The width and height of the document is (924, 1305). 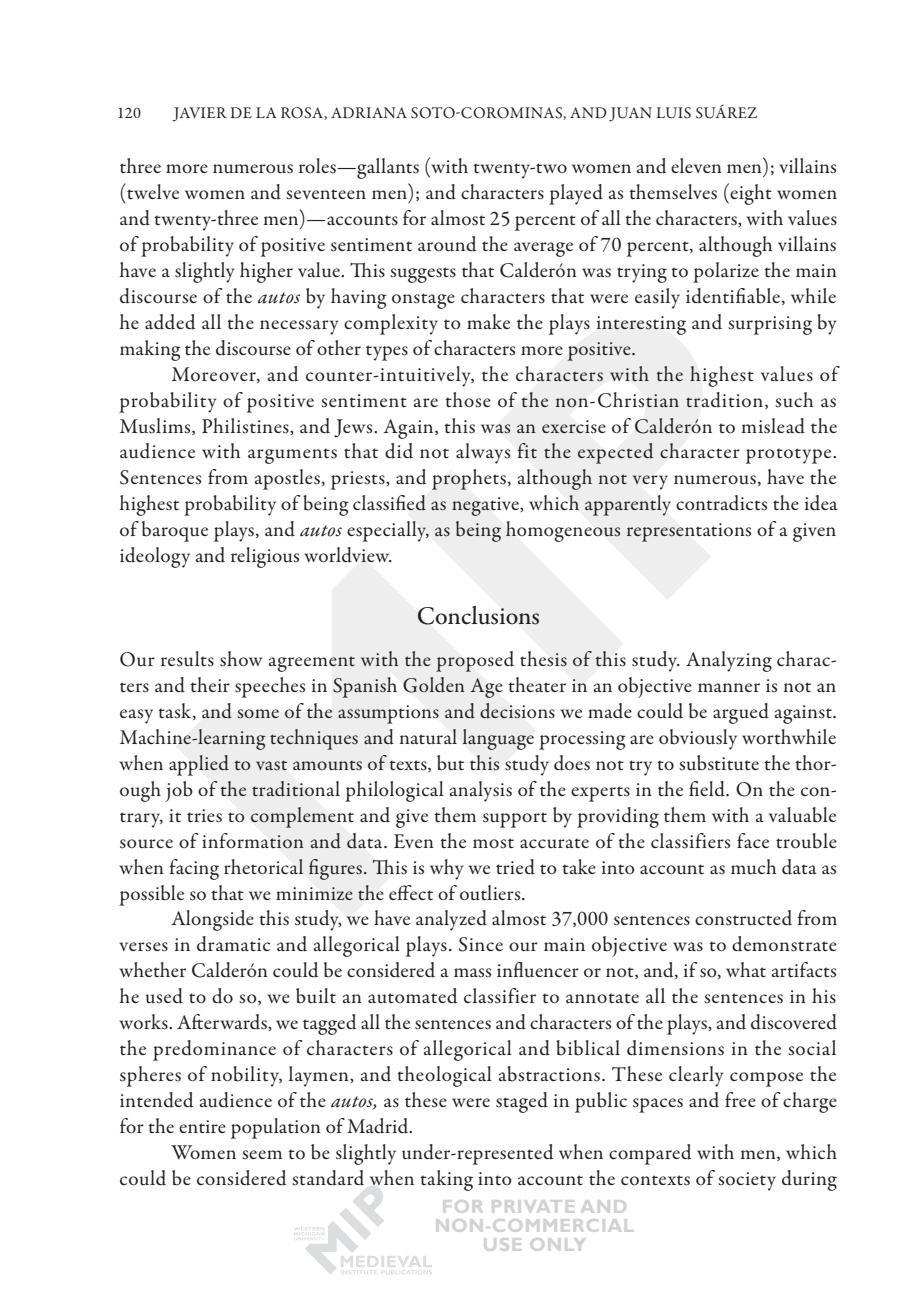 I want to click on prophets, so click(x=469, y=479).
